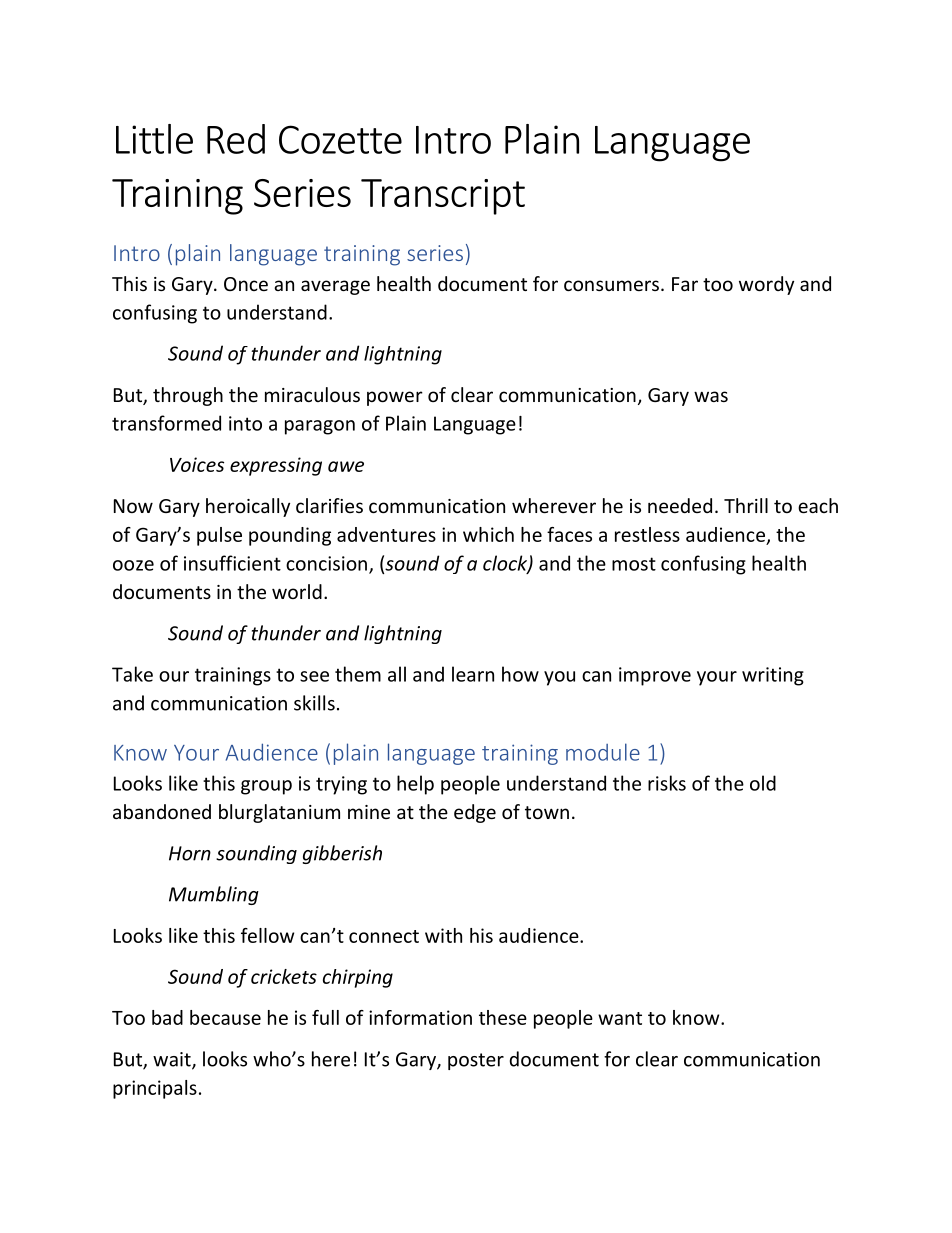 Image resolution: width=952 pixels, height=1233 pixels. Describe the element at coordinates (773, 676) in the document. I see `writing` at that location.
